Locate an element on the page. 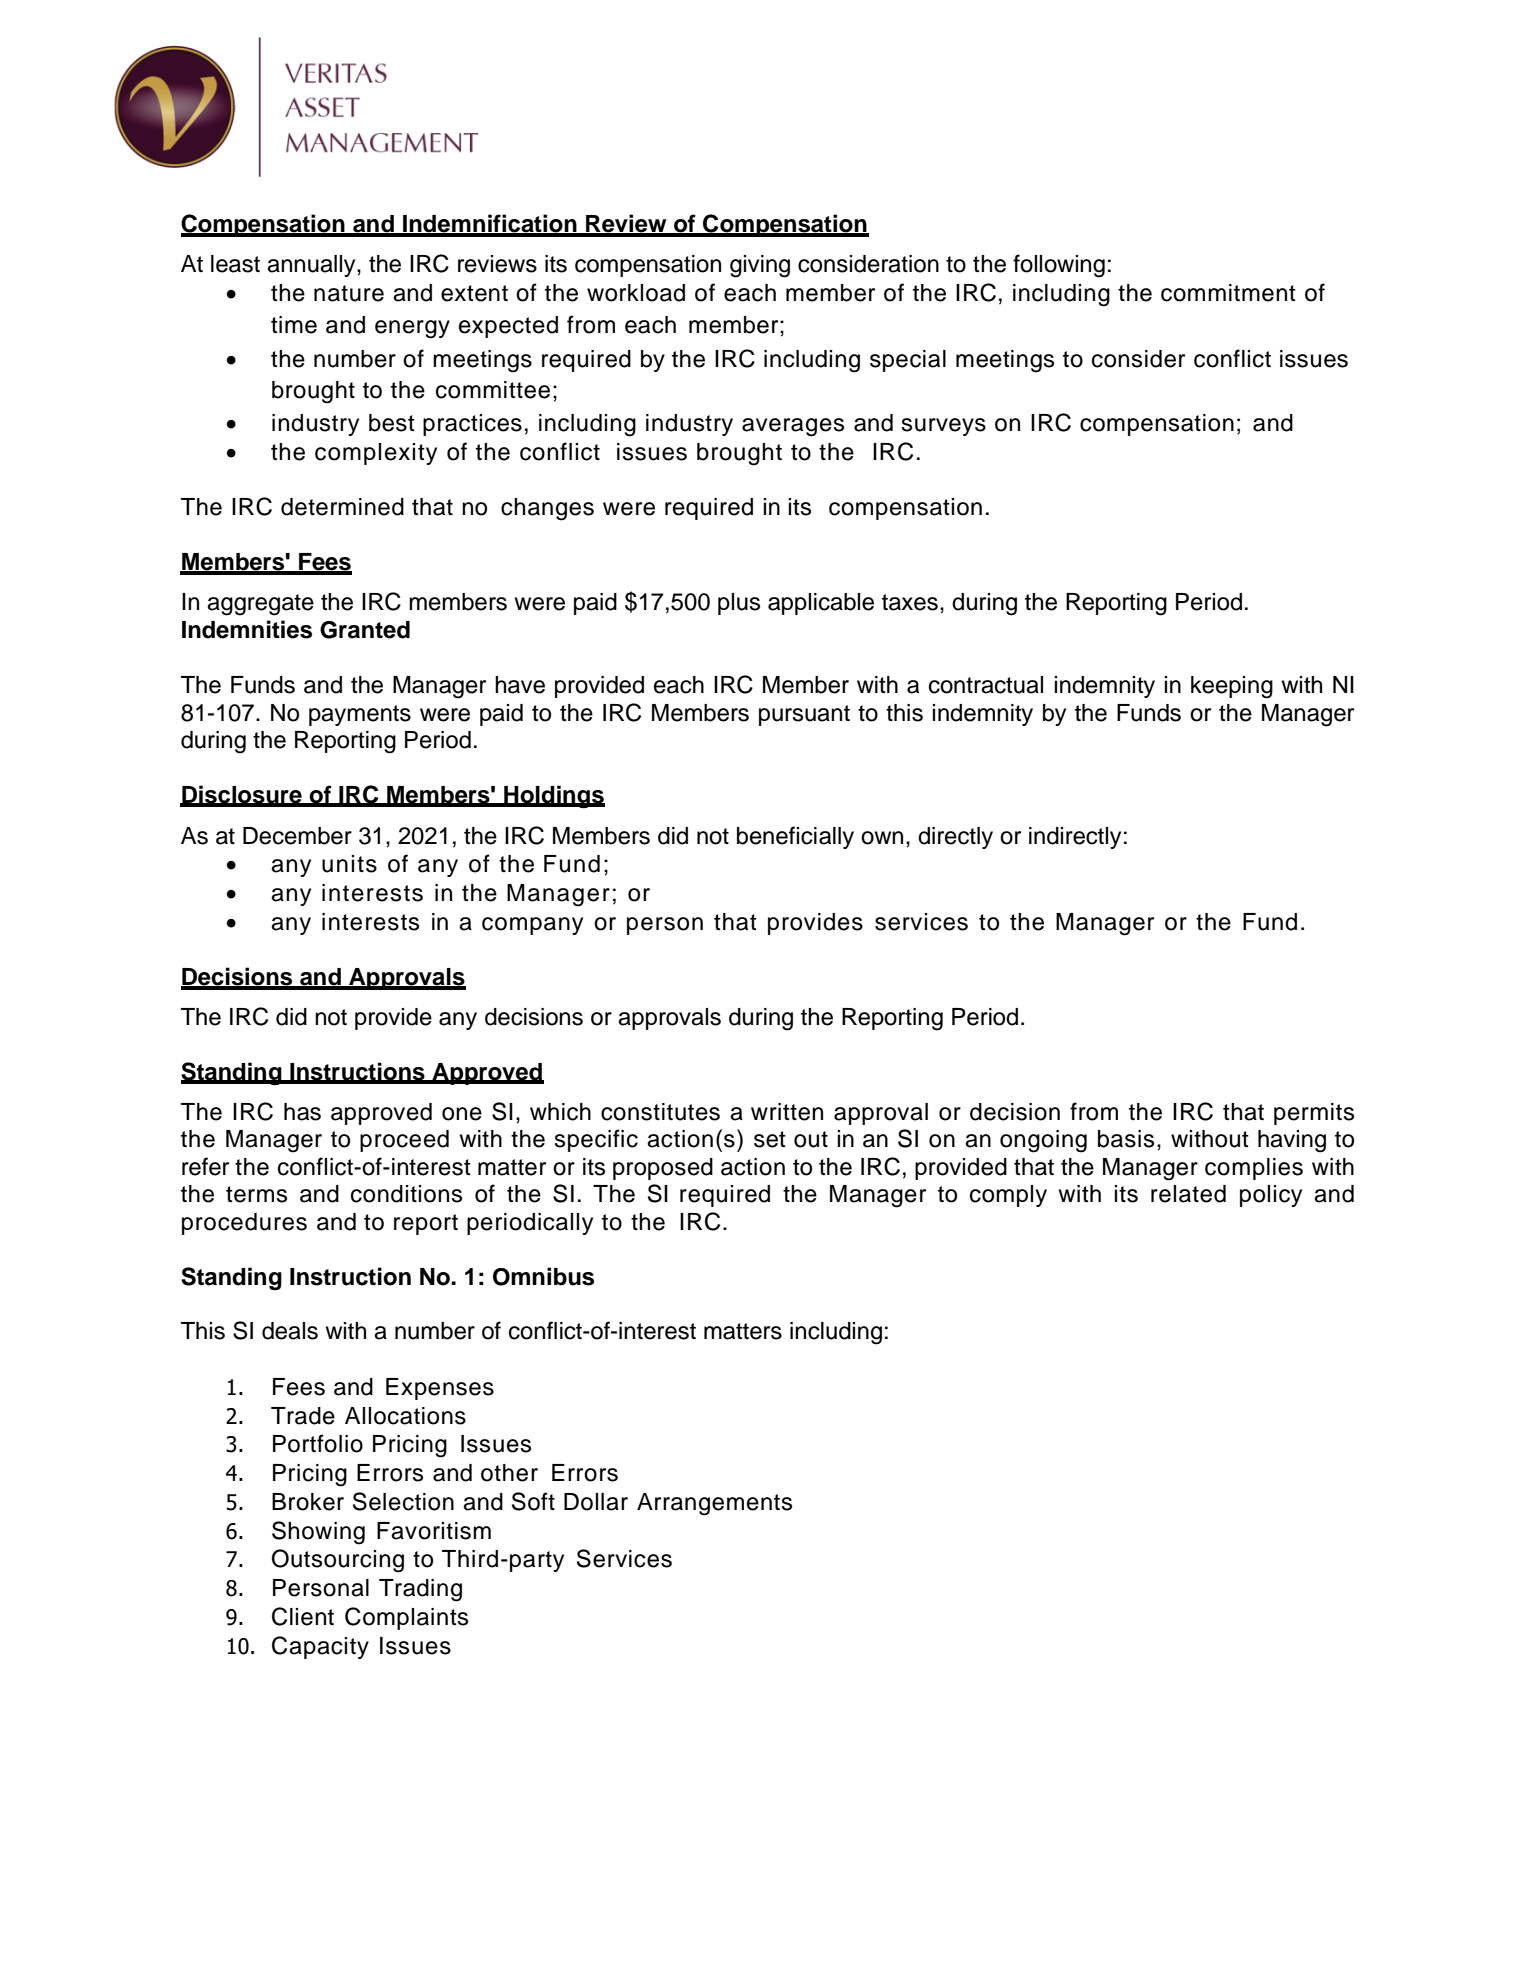  plus is located at coordinates (739, 604).
